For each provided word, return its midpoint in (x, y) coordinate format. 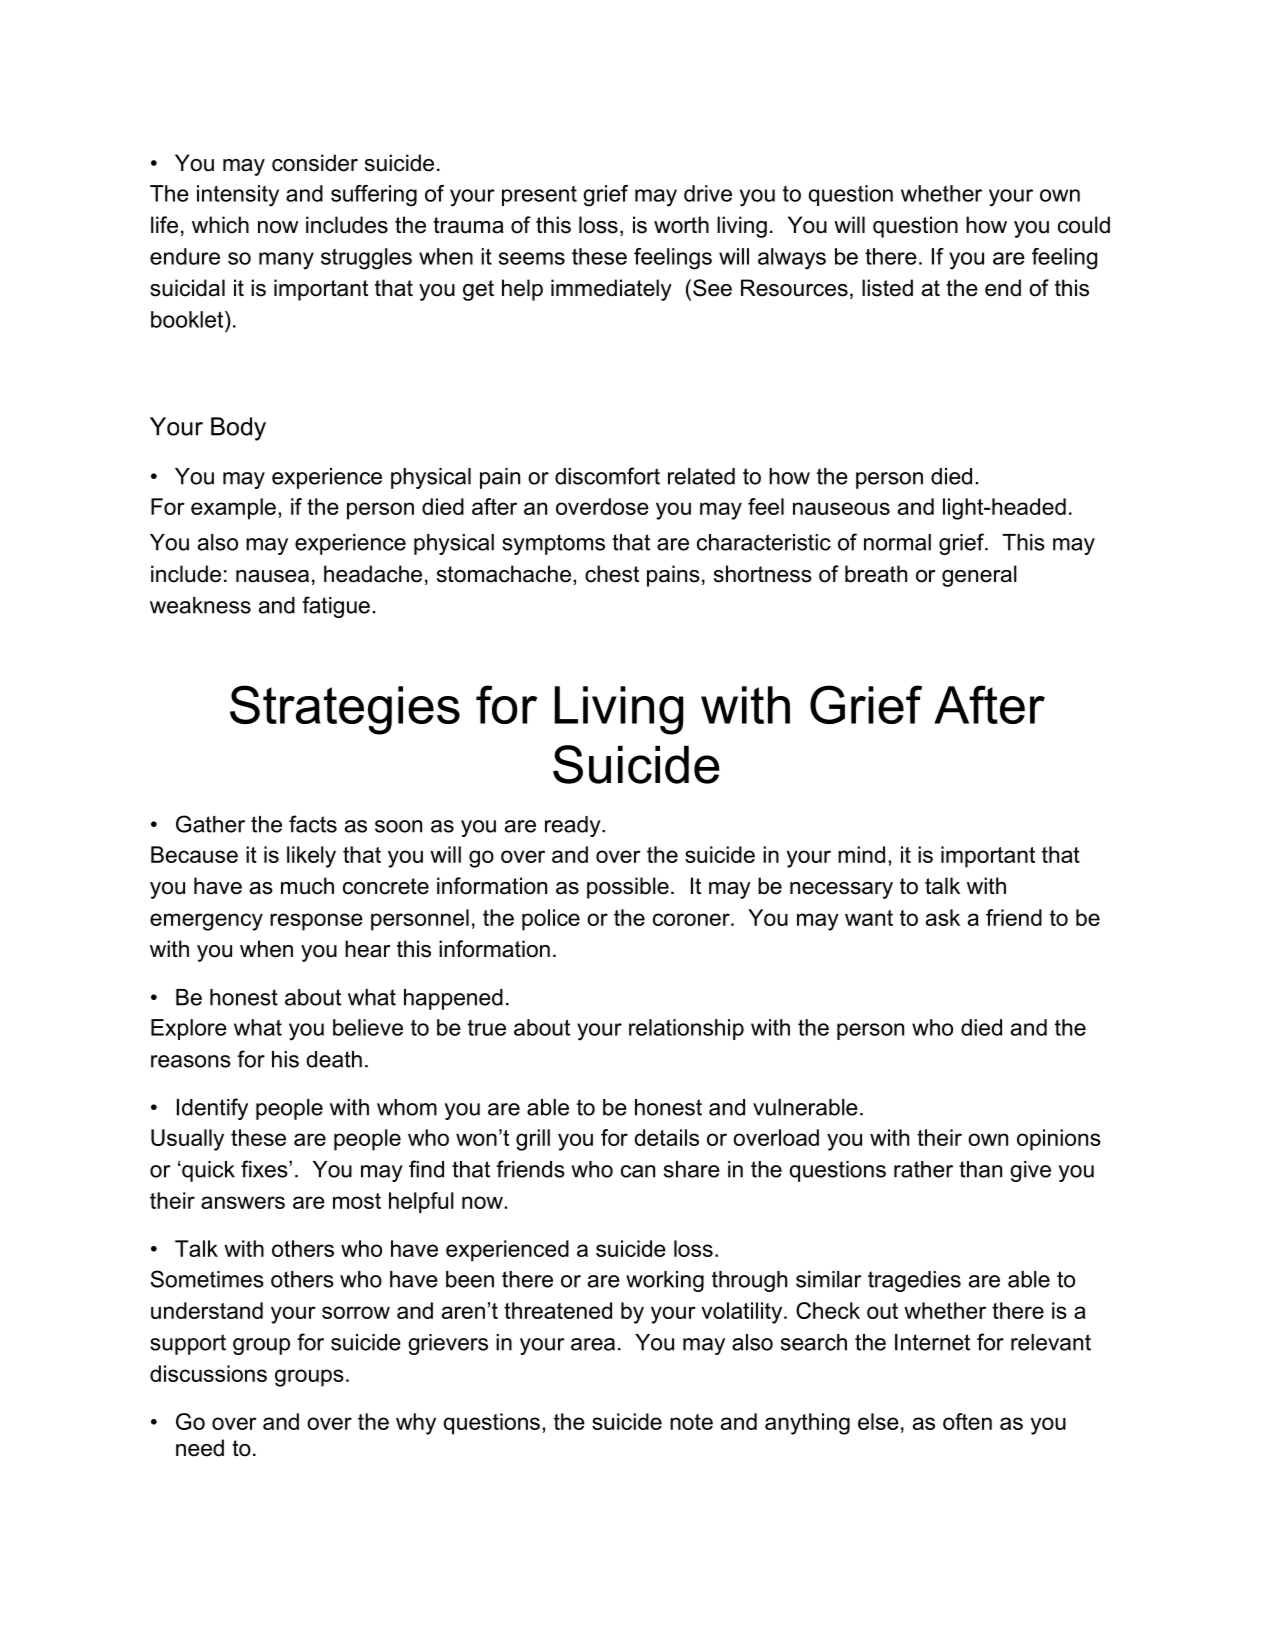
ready (574, 826)
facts (313, 824)
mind (861, 854)
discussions (208, 1373)
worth (681, 225)
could (1084, 225)
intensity (238, 196)
